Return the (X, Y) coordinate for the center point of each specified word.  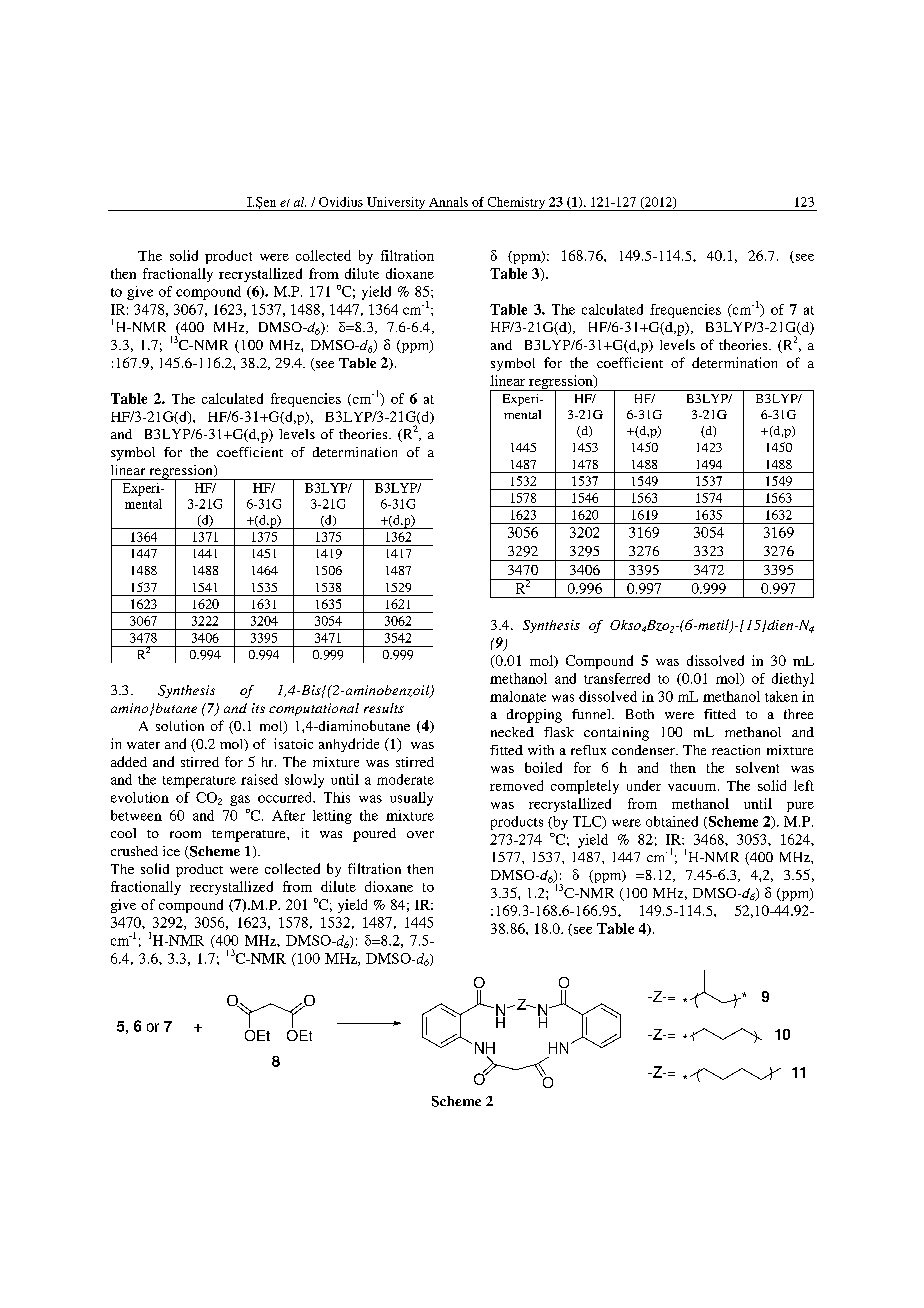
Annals (448, 202)
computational (314, 709)
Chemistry (516, 204)
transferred (617, 678)
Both (640, 714)
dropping (534, 716)
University (396, 204)
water (143, 745)
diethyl (793, 680)
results (384, 708)
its (258, 708)
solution (180, 725)
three (798, 714)
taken (781, 696)
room (185, 834)
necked (512, 732)
